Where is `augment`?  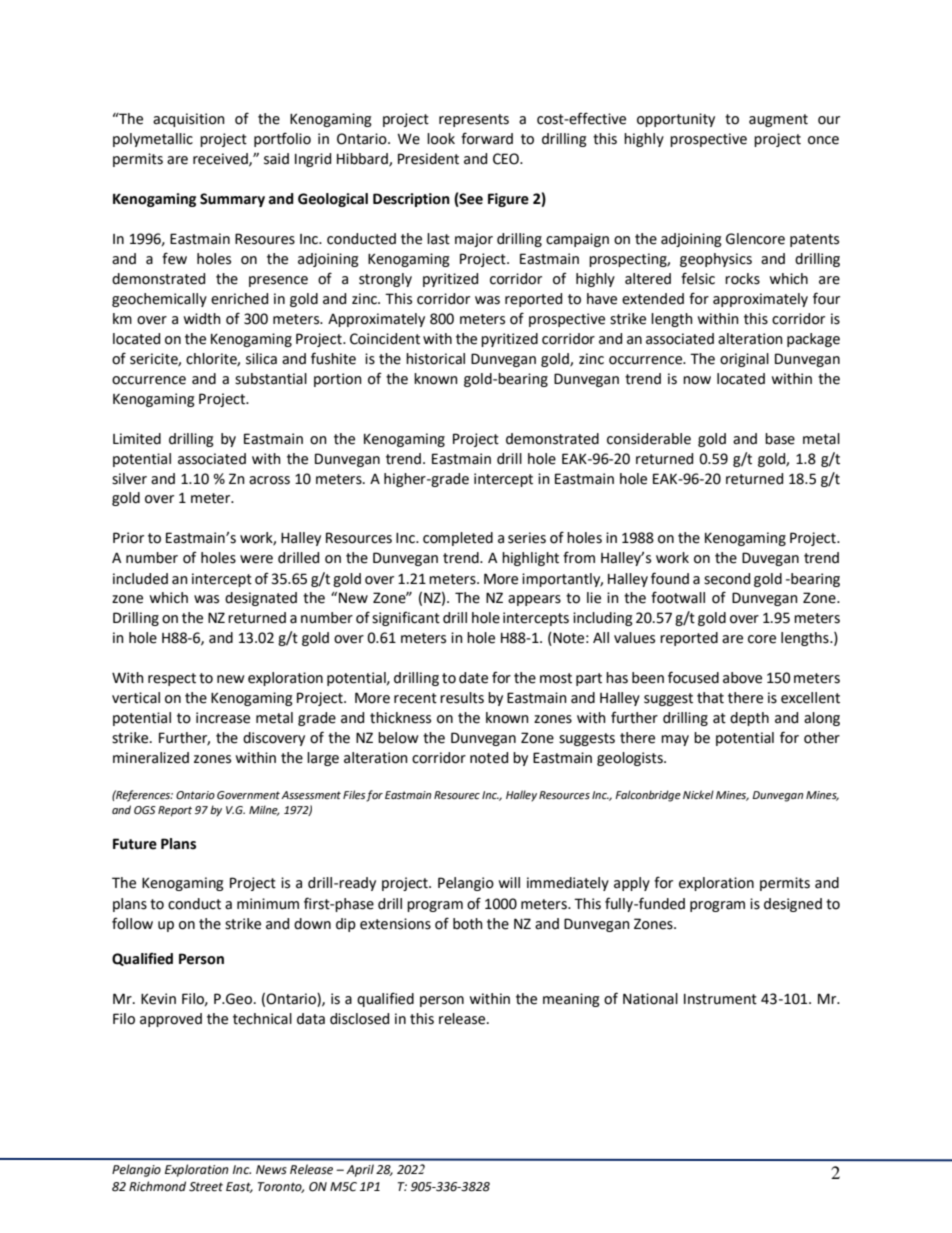
augment is located at coordinates (778, 120).
